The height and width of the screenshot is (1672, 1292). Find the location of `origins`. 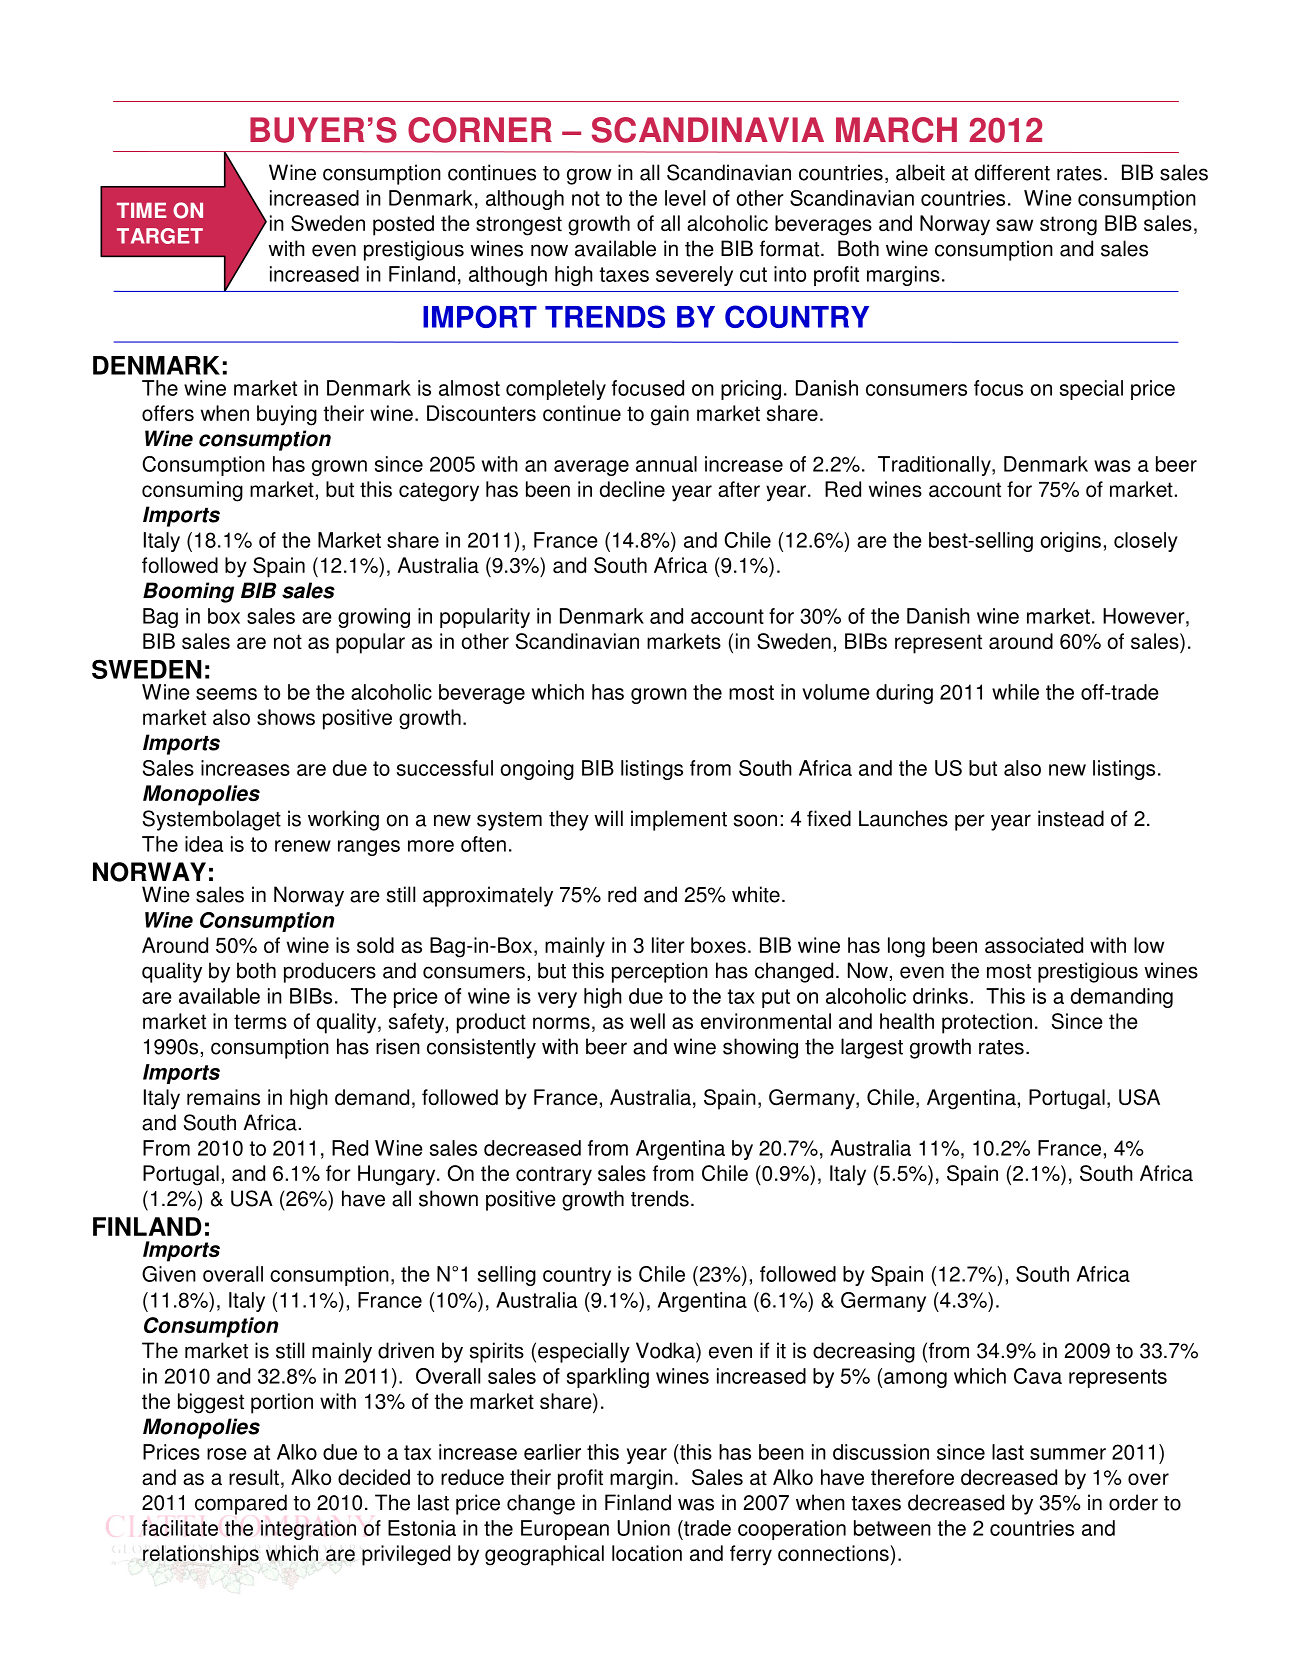

origins is located at coordinates (1070, 542).
